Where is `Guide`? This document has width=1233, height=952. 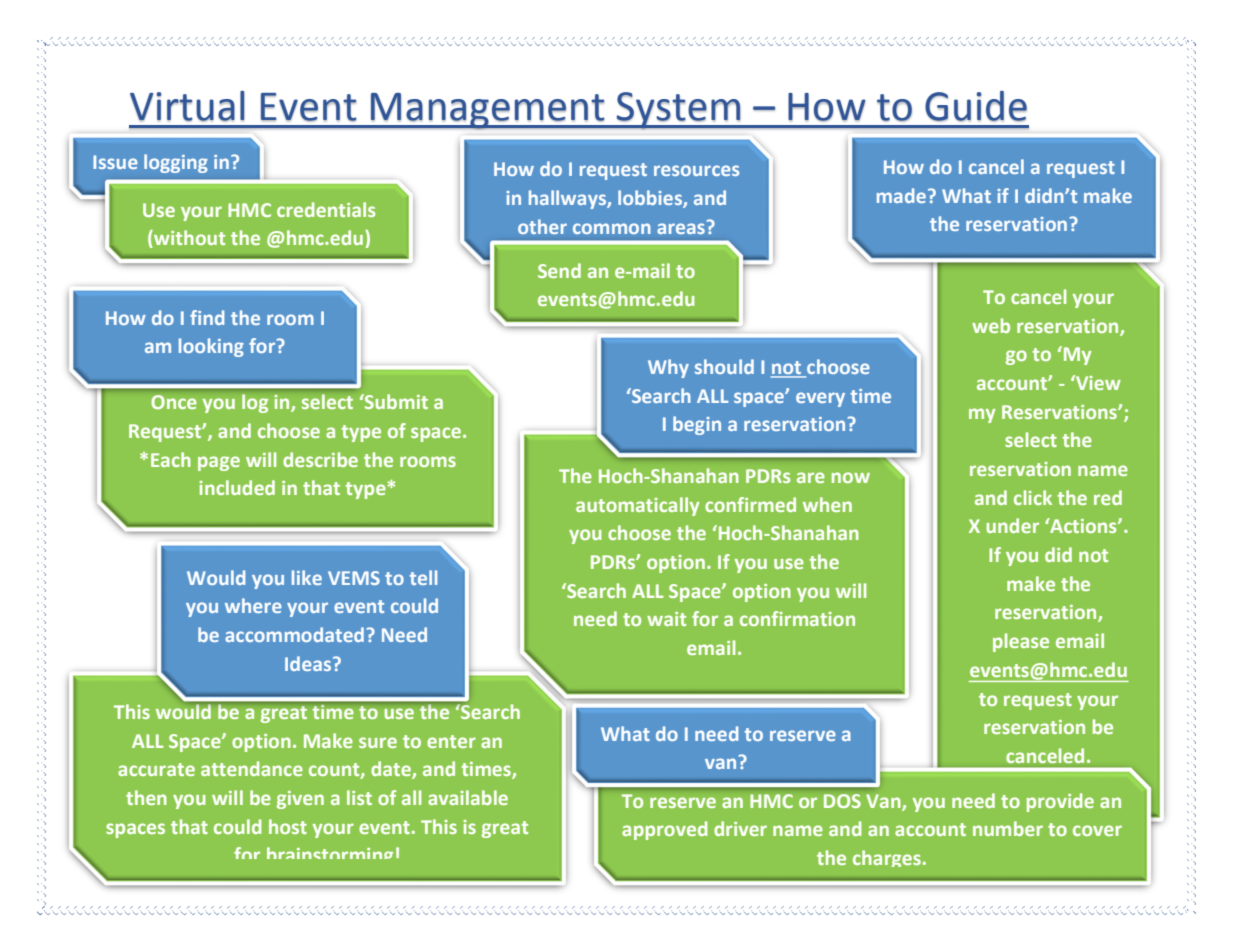 Guide is located at coordinates (976, 106).
